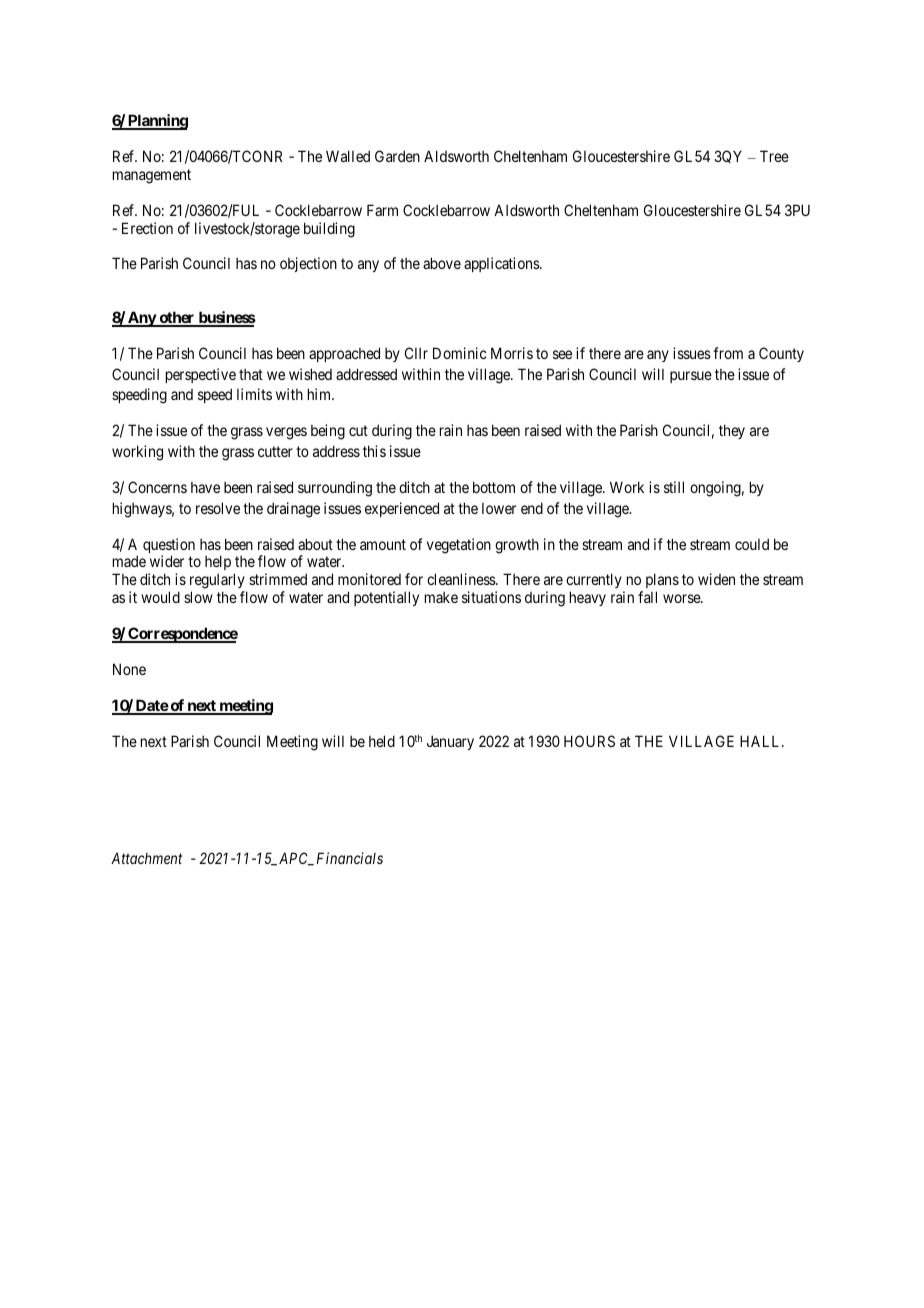  Describe the element at coordinates (205, 487) in the document. I see `have` at that location.
